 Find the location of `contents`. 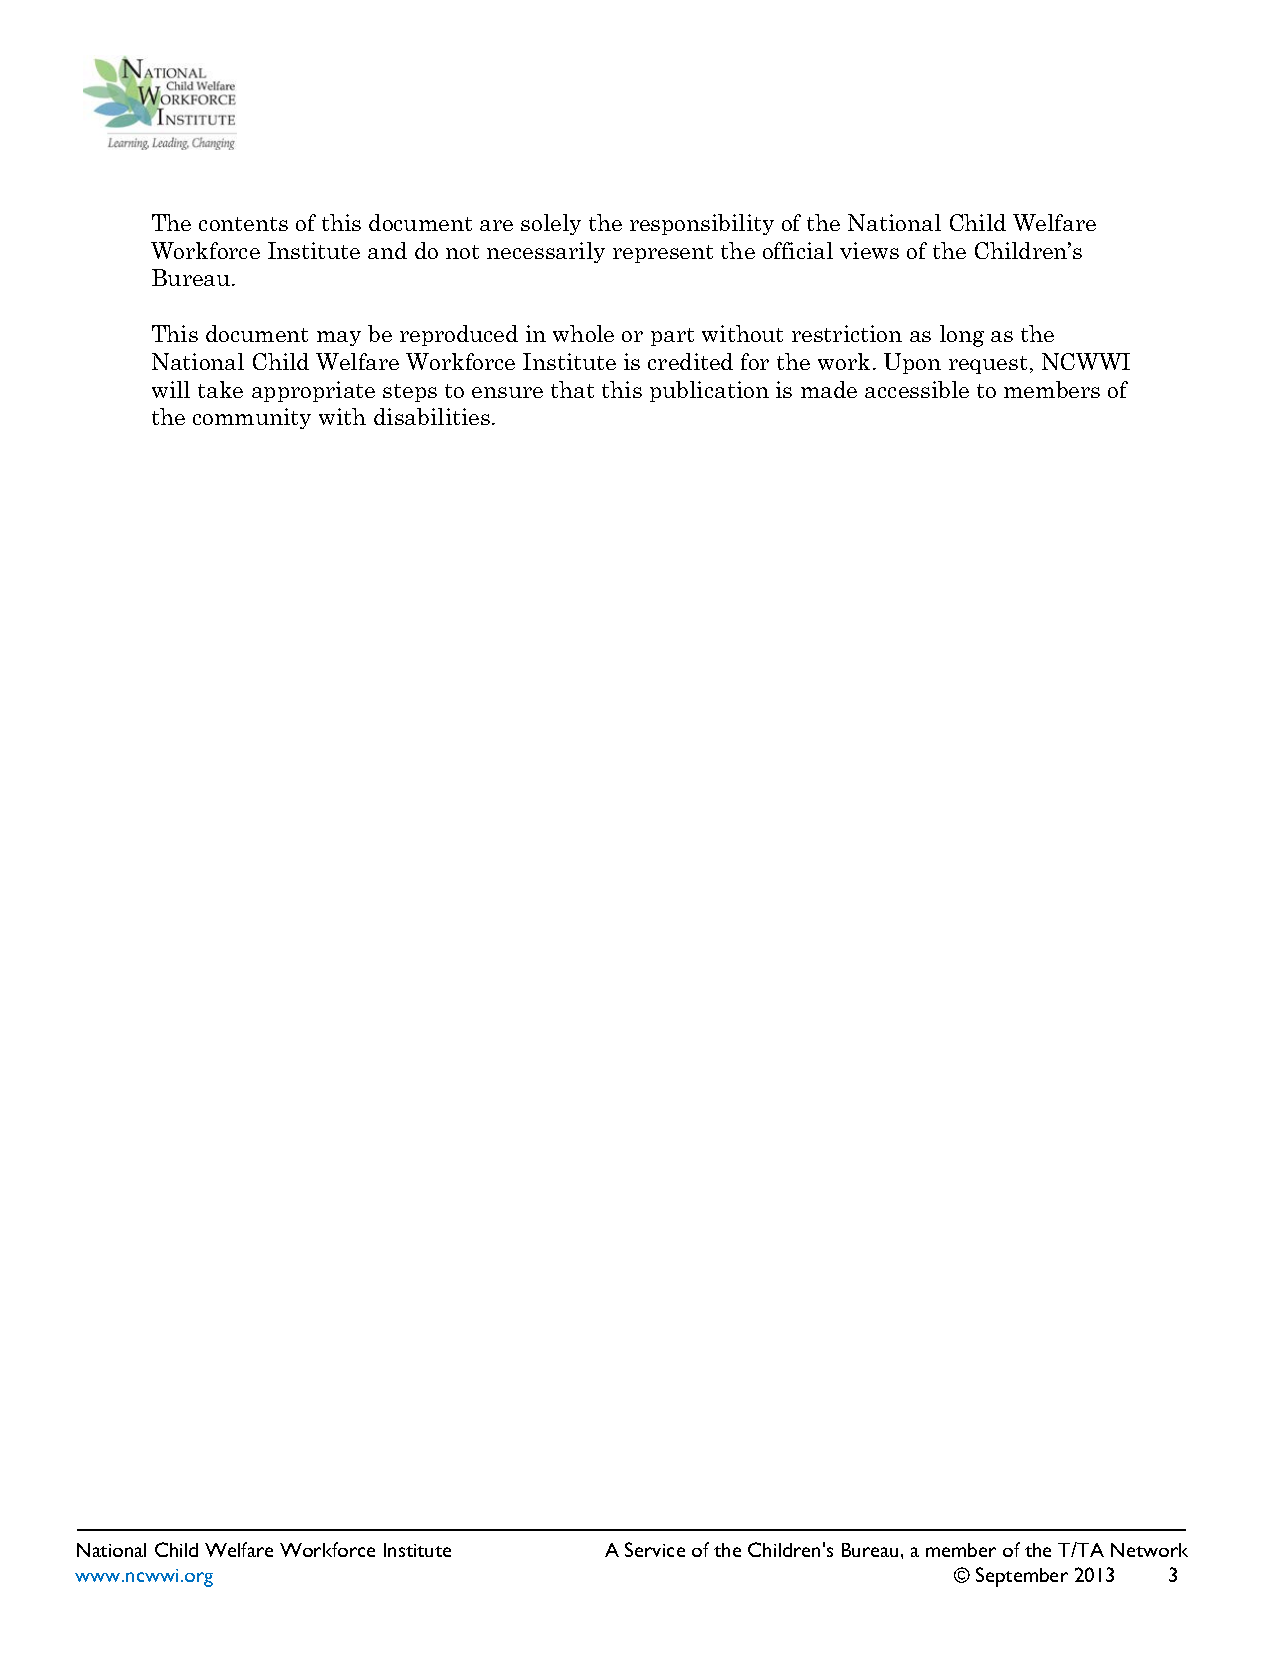

contents is located at coordinates (243, 224).
